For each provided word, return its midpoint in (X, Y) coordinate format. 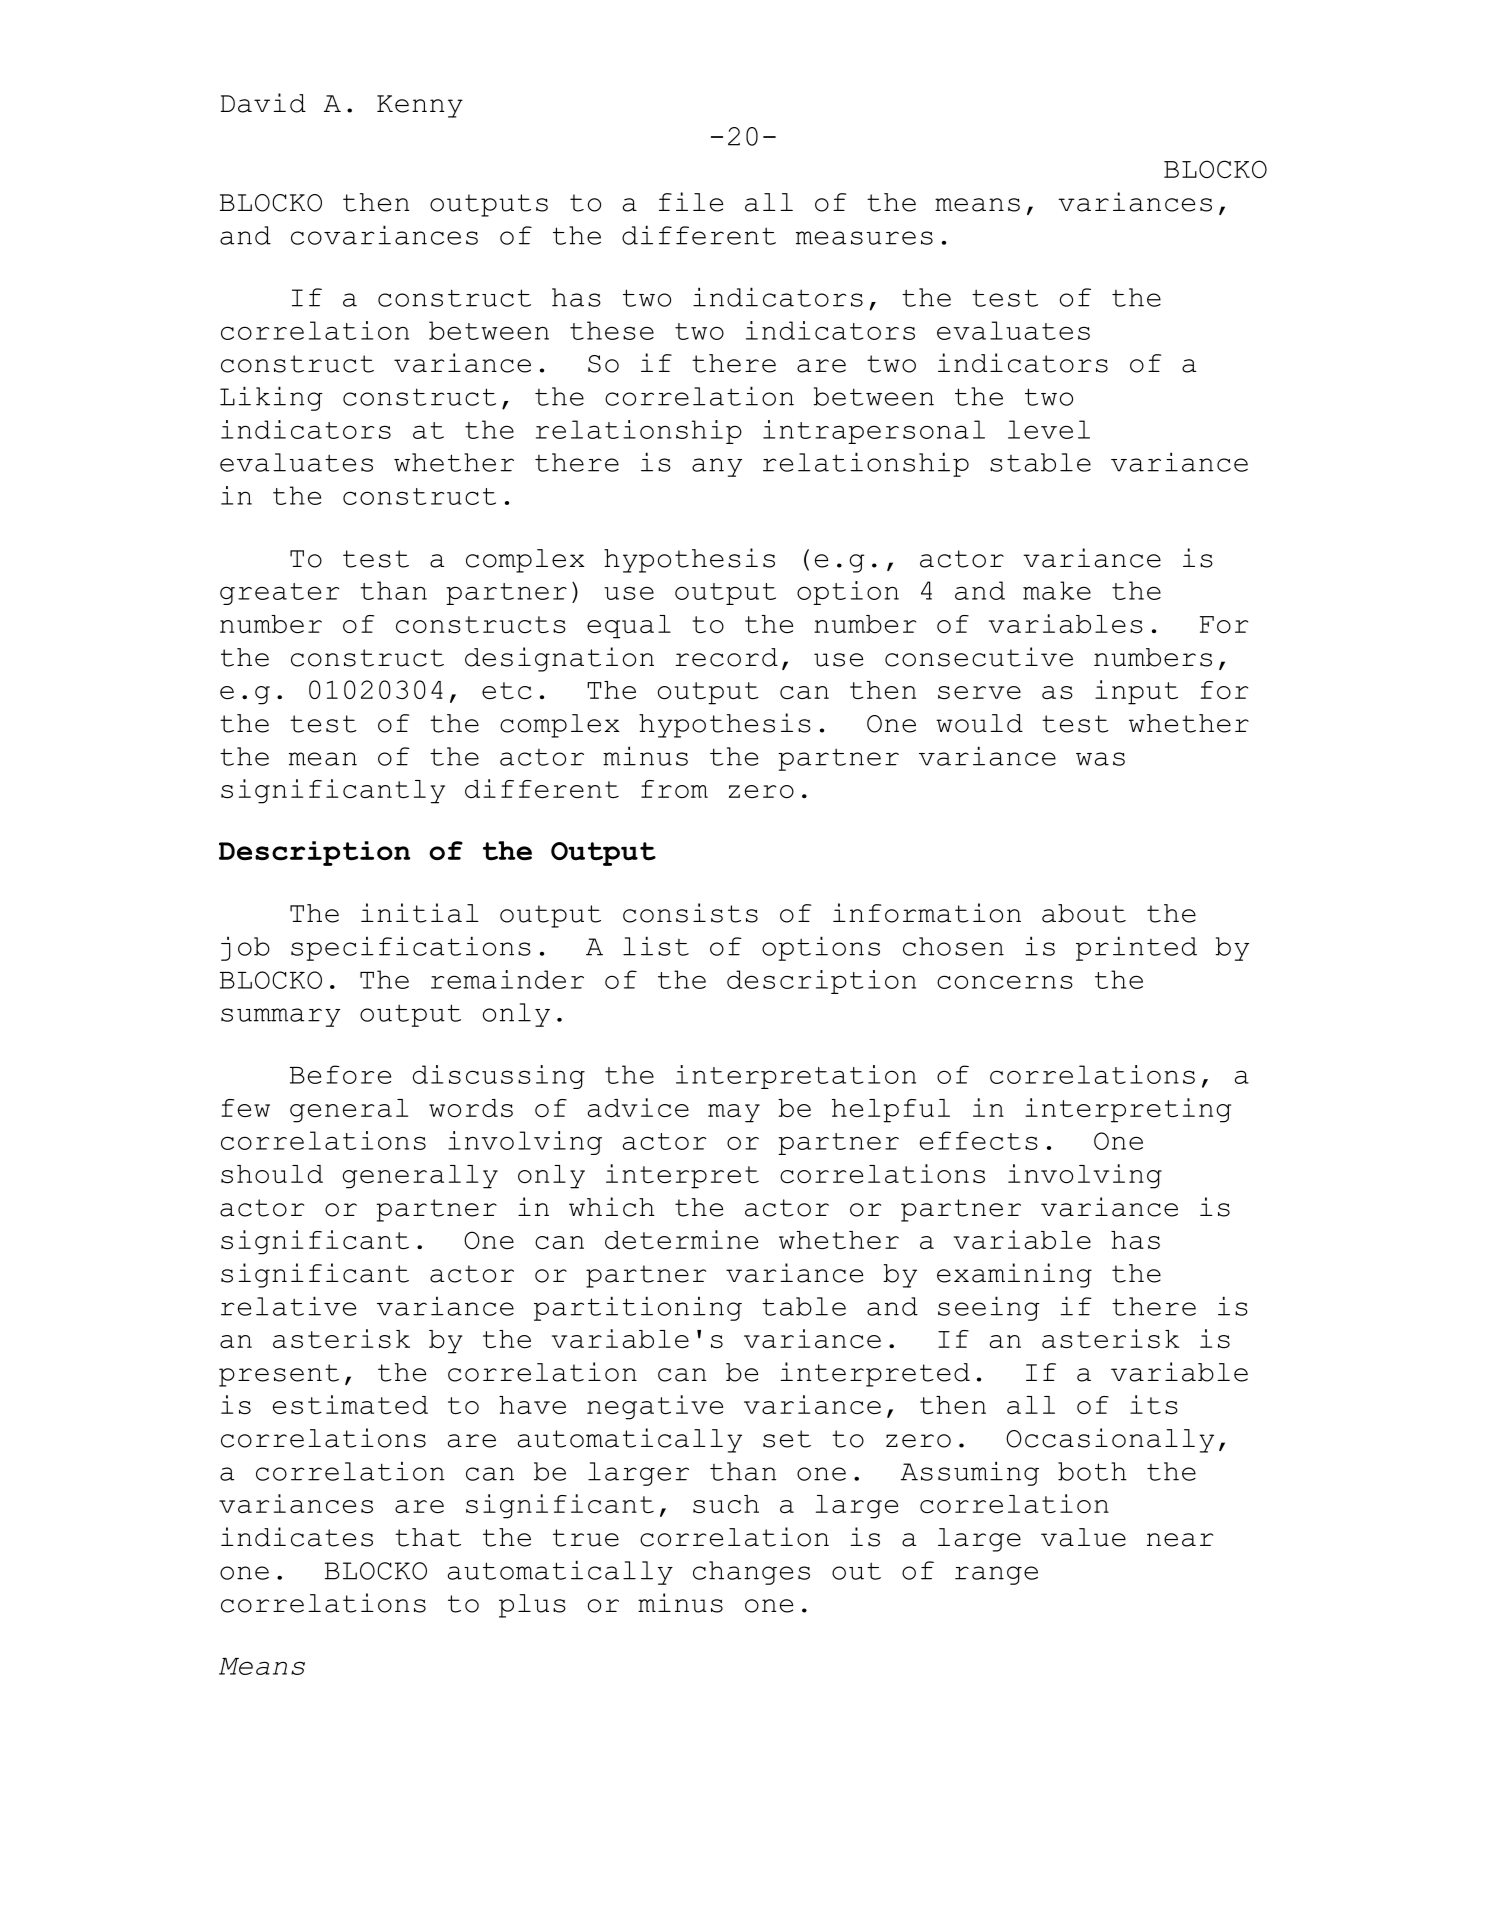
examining (1014, 1275)
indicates (297, 1537)
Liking (271, 398)
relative (288, 1306)
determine (681, 1240)
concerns (1005, 982)
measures (864, 238)
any (717, 467)
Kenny (420, 106)
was (1100, 759)
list (656, 946)
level (1049, 429)
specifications (411, 948)
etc (507, 691)
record (726, 657)
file (691, 202)
